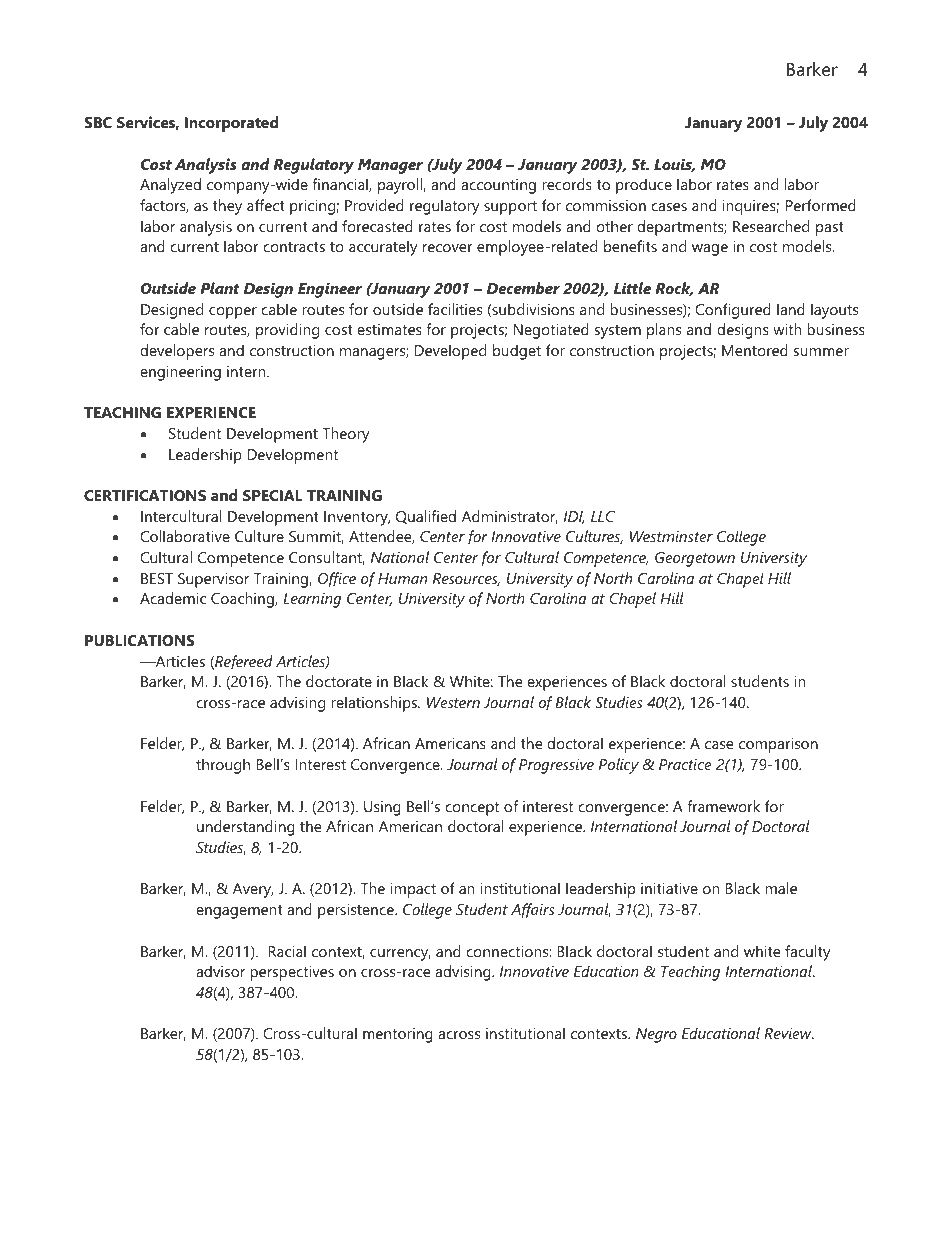  I want to click on Supervisor, so click(213, 580).
